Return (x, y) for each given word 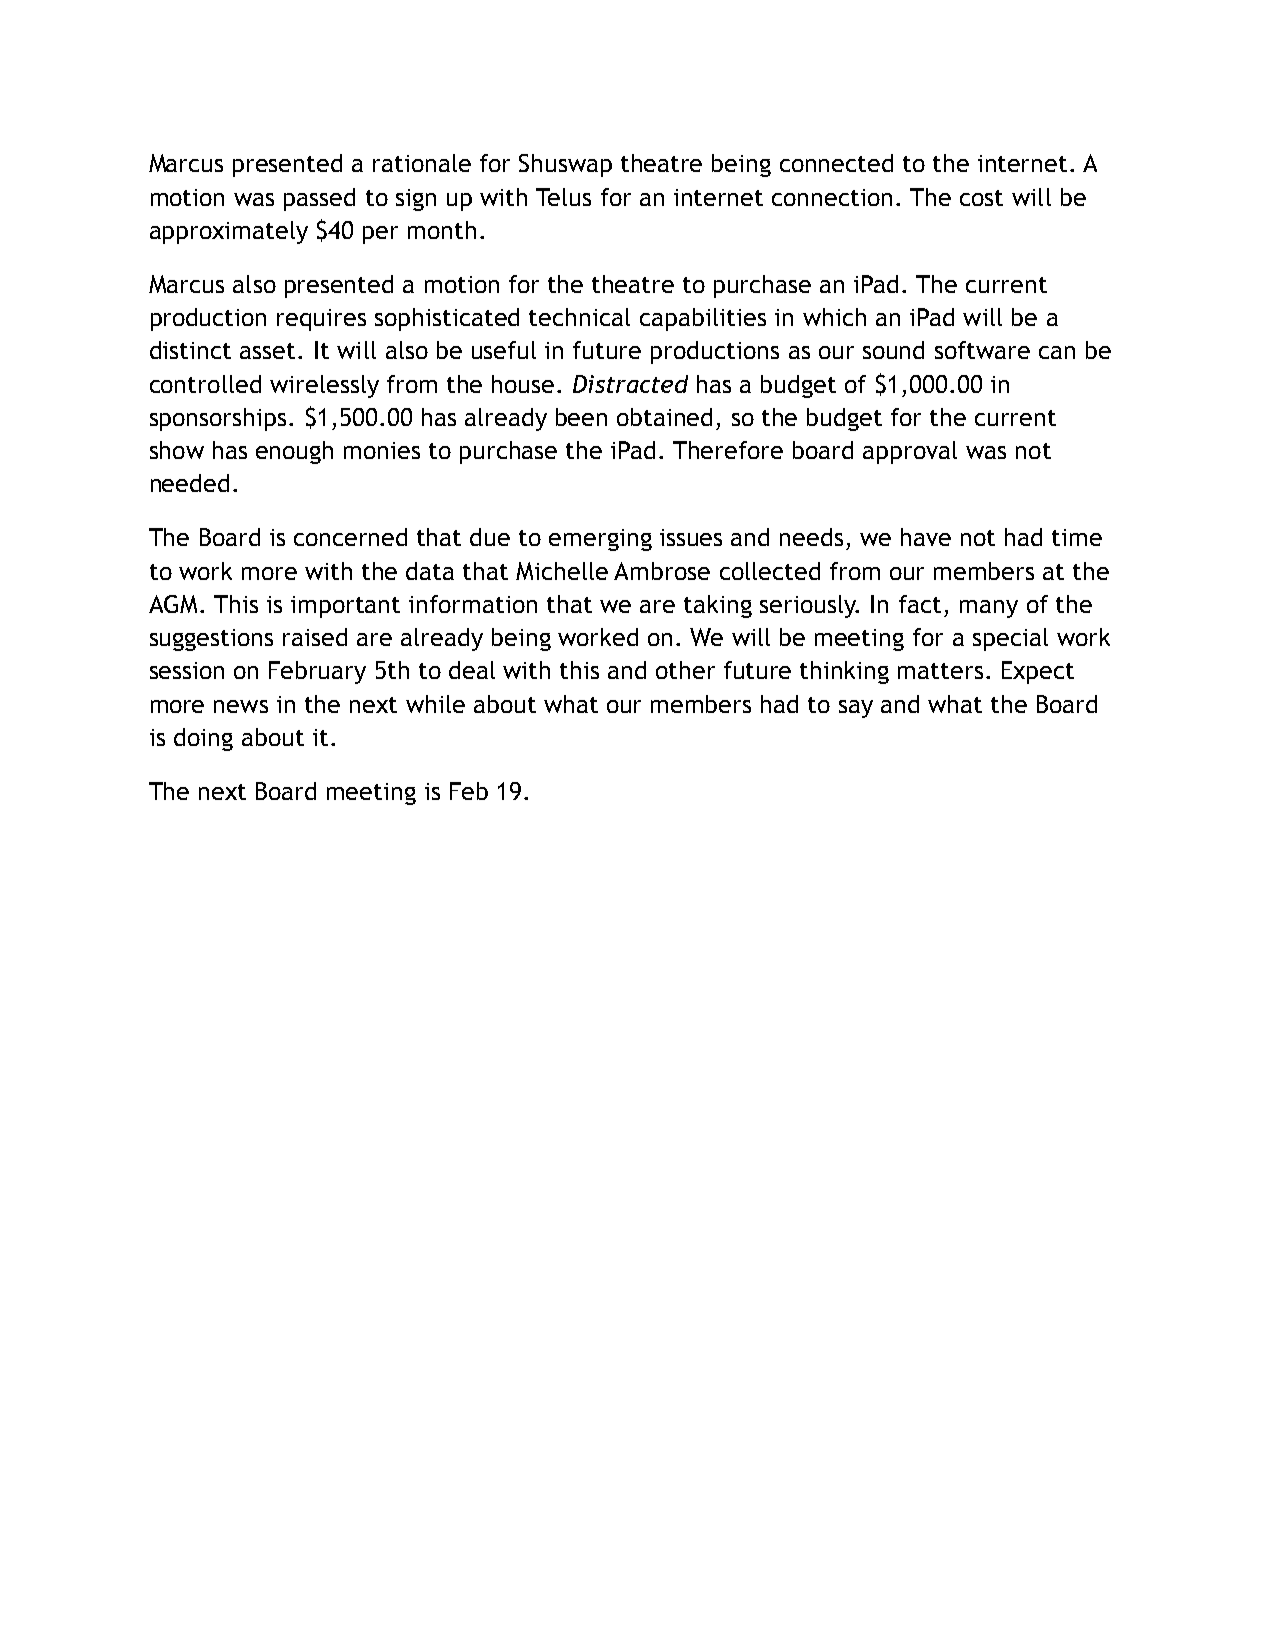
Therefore (728, 450)
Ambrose (662, 571)
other (685, 670)
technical (579, 317)
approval (910, 452)
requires (321, 320)
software (982, 350)
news (241, 706)
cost (981, 198)
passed (319, 199)
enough (294, 452)
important (345, 607)
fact (920, 604)
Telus (563, 197)
